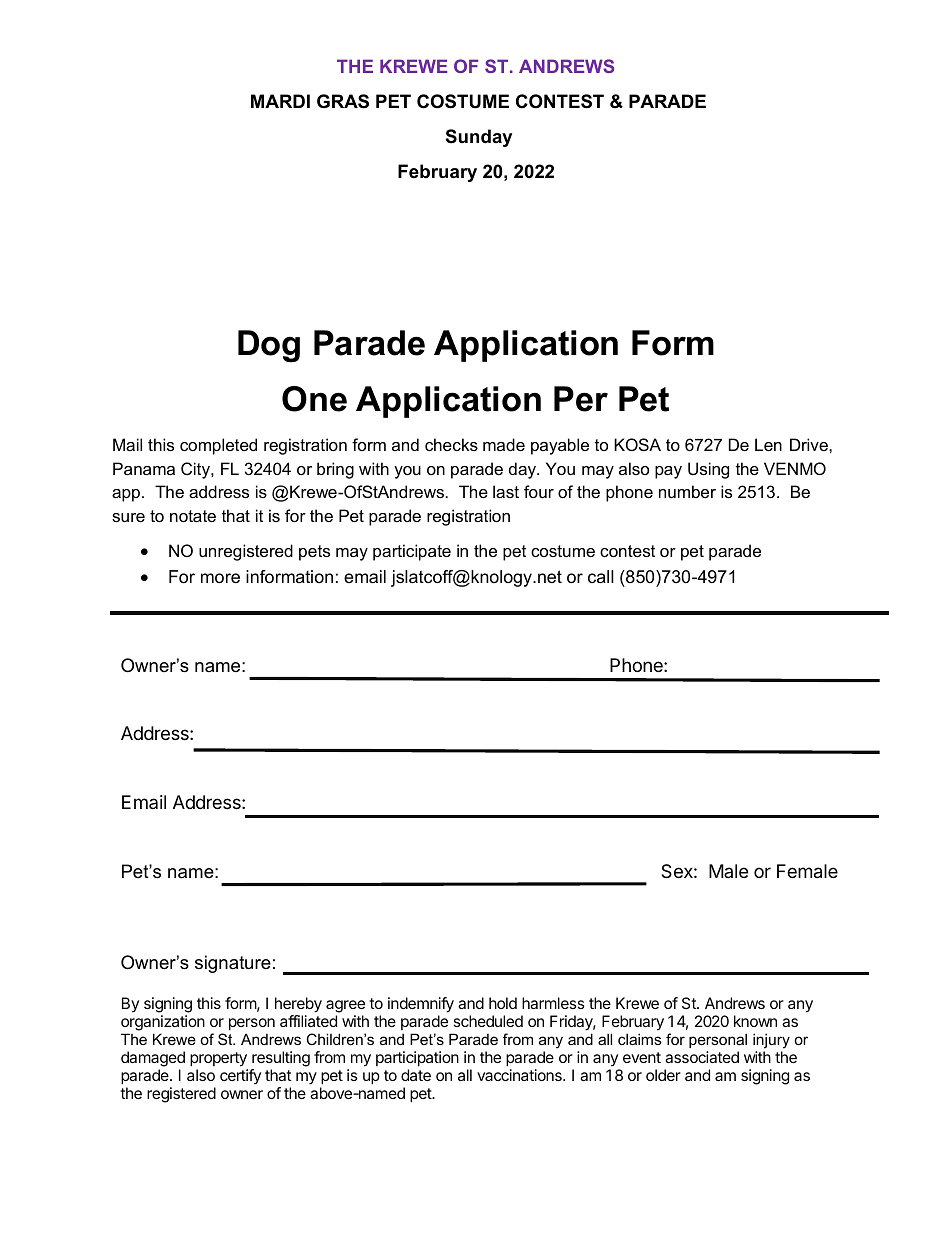 The width and height of the document is (952, 1233). I want to click on MARDI, so click(280, 101).
